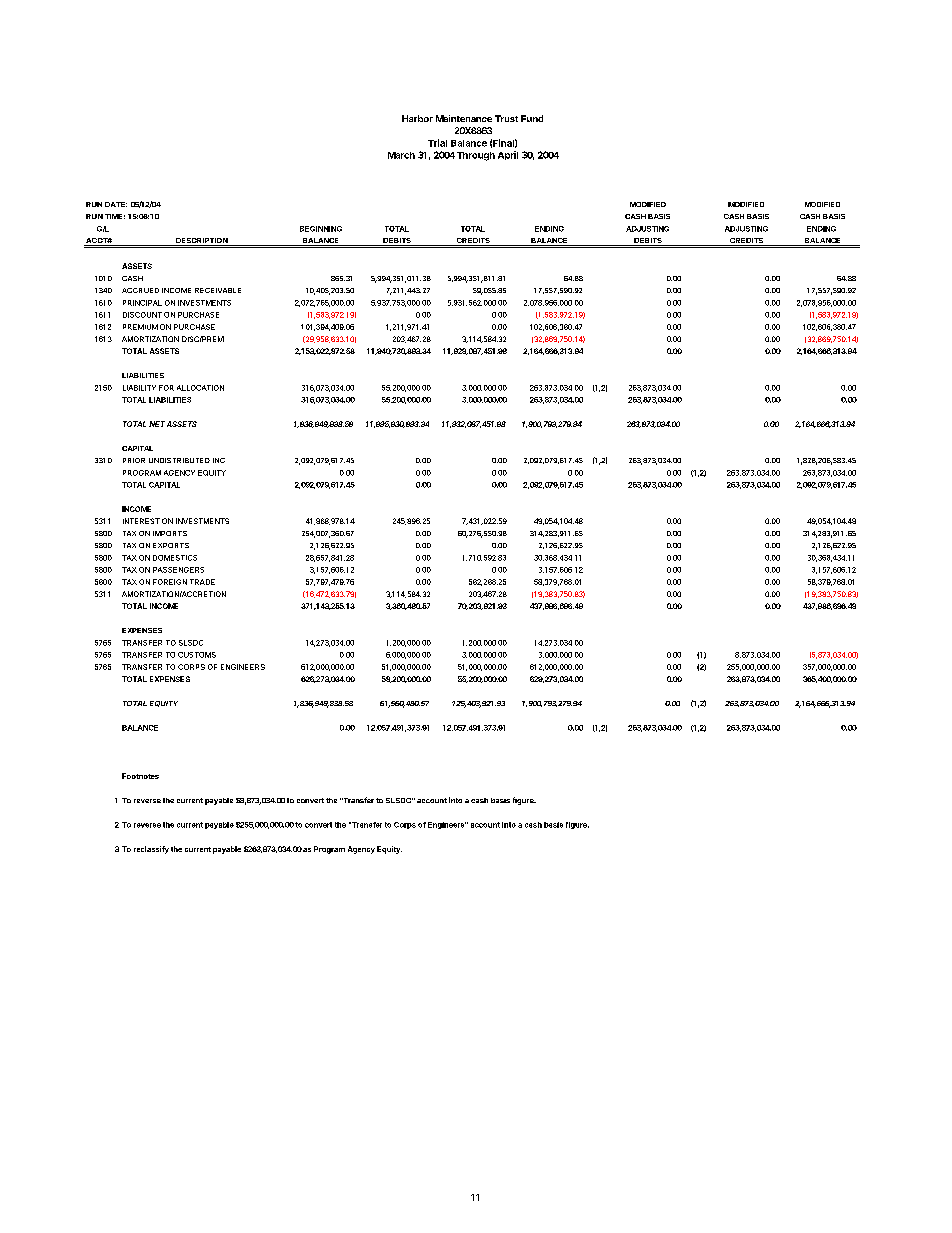 This image has width=952, height=1233. Describe the element at coordinates (178, 570) in the image. I see `PASSENGERS` at that location.
